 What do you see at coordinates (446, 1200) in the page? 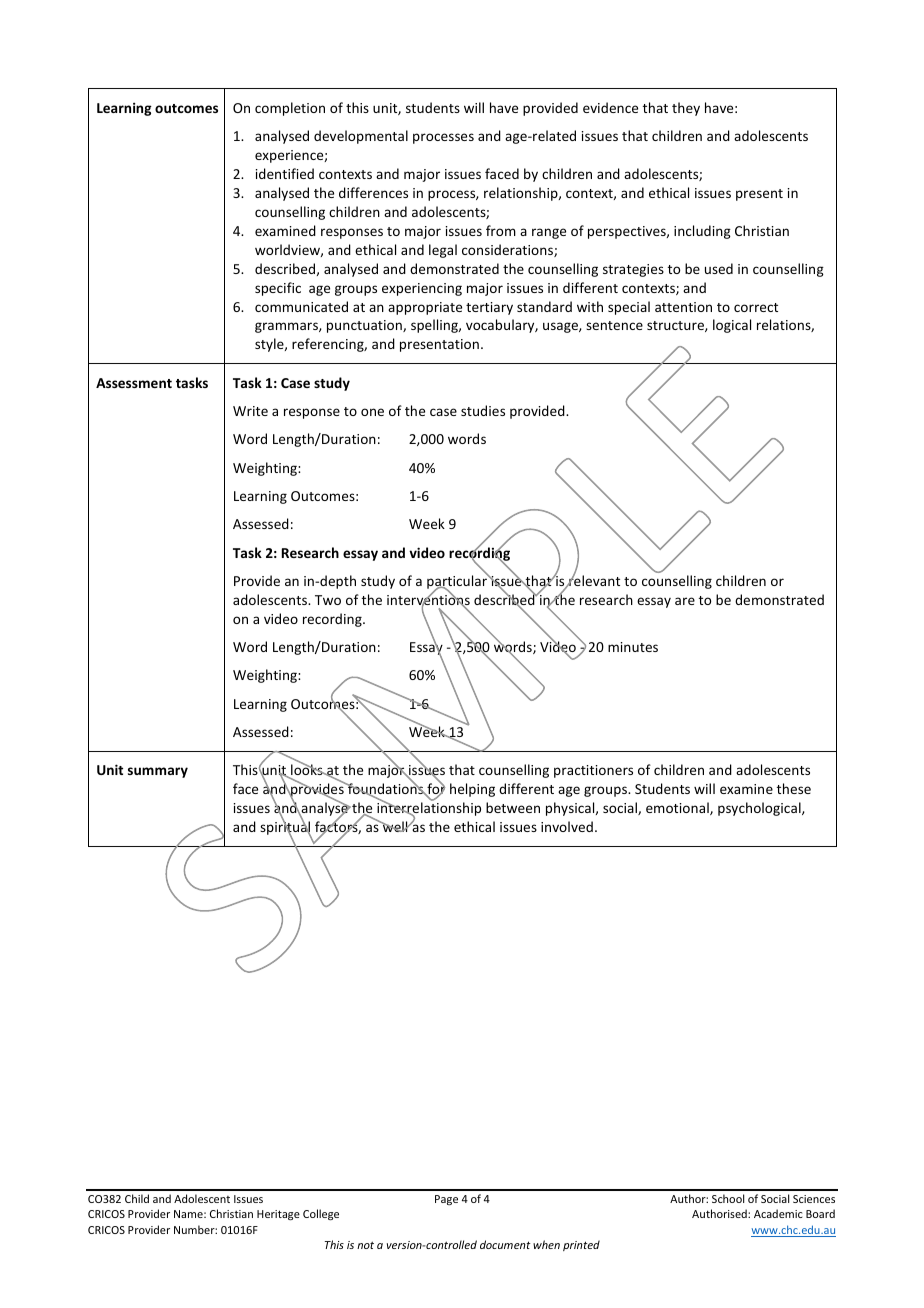
I see `Page` at bounding box center [446, 1200].
